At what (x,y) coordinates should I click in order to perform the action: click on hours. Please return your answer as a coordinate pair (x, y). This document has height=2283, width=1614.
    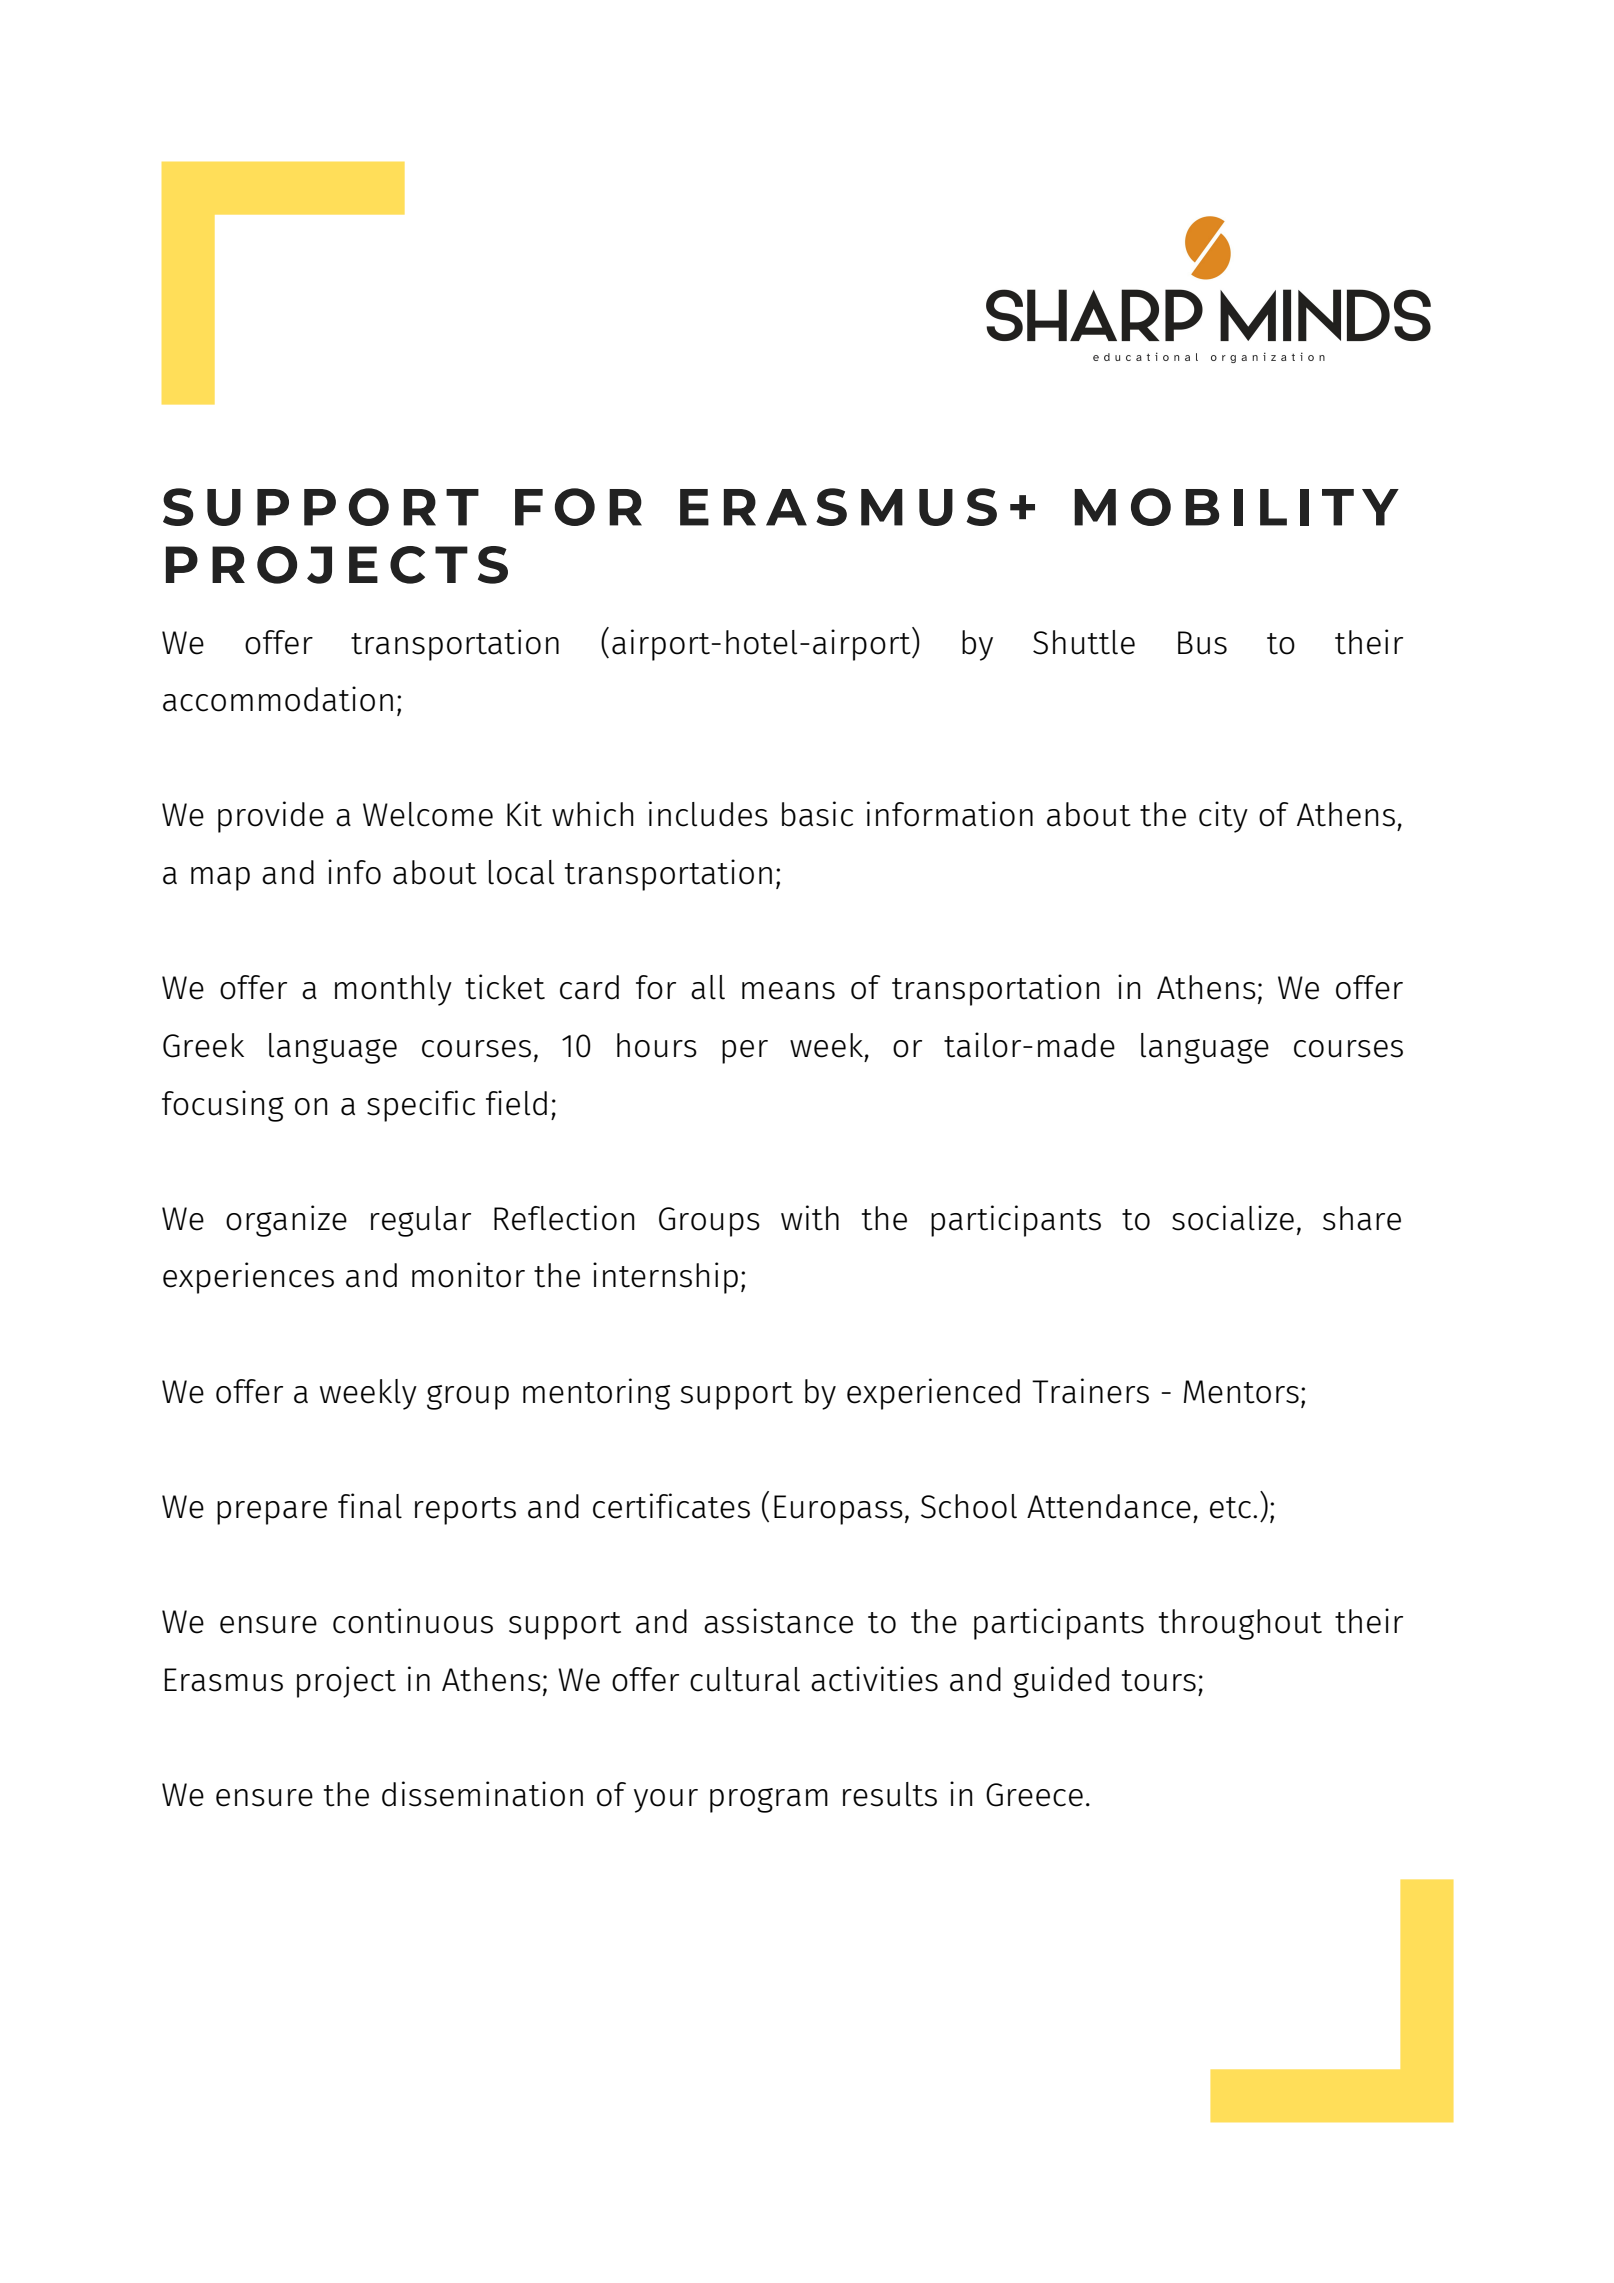
    Looking at the image, I should click on (657, 1045).
